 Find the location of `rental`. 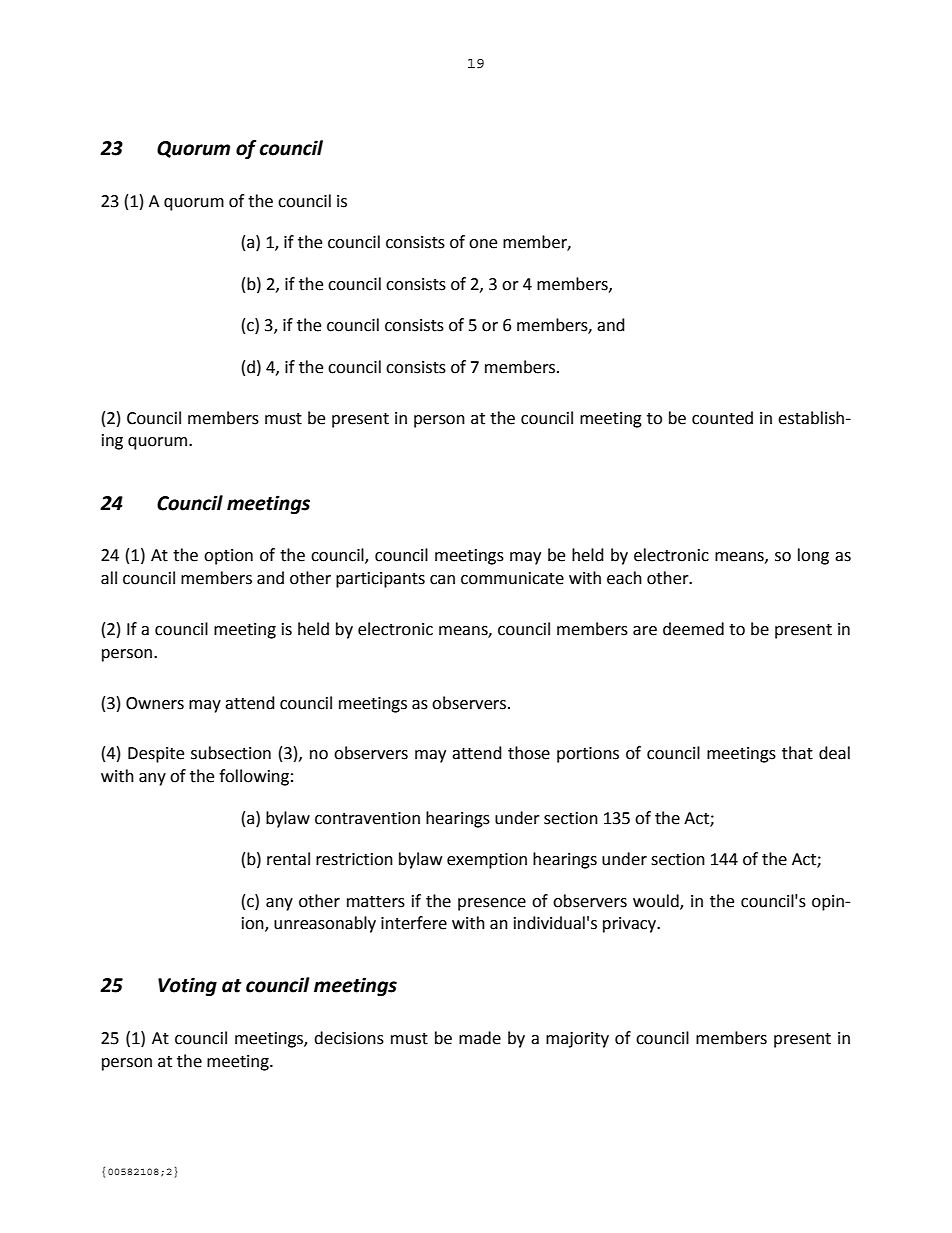

rental is located at coordinates (288, 859).
